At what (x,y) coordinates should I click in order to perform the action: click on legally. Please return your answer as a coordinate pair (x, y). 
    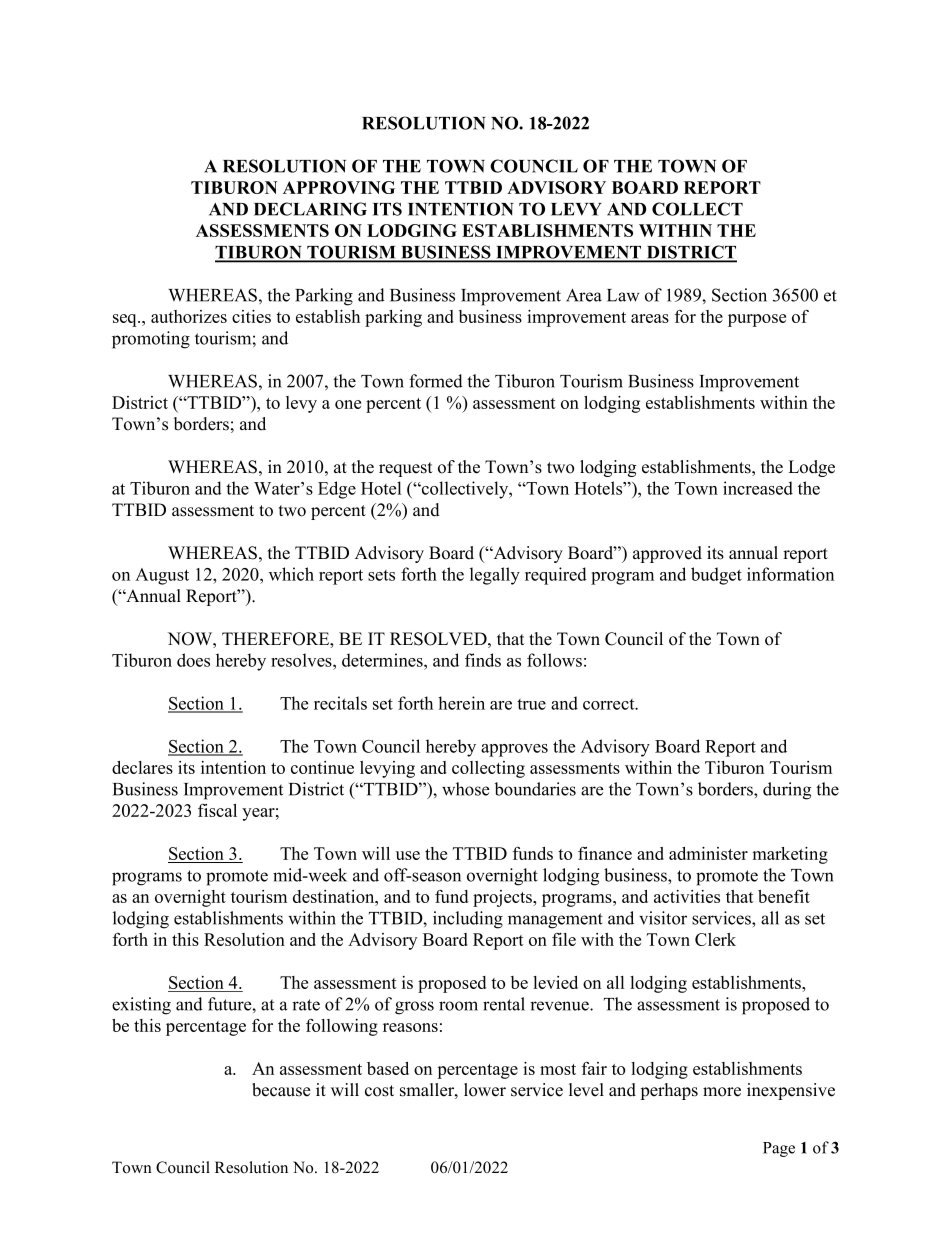
    Looking at the image, I should click on (495, 576).
